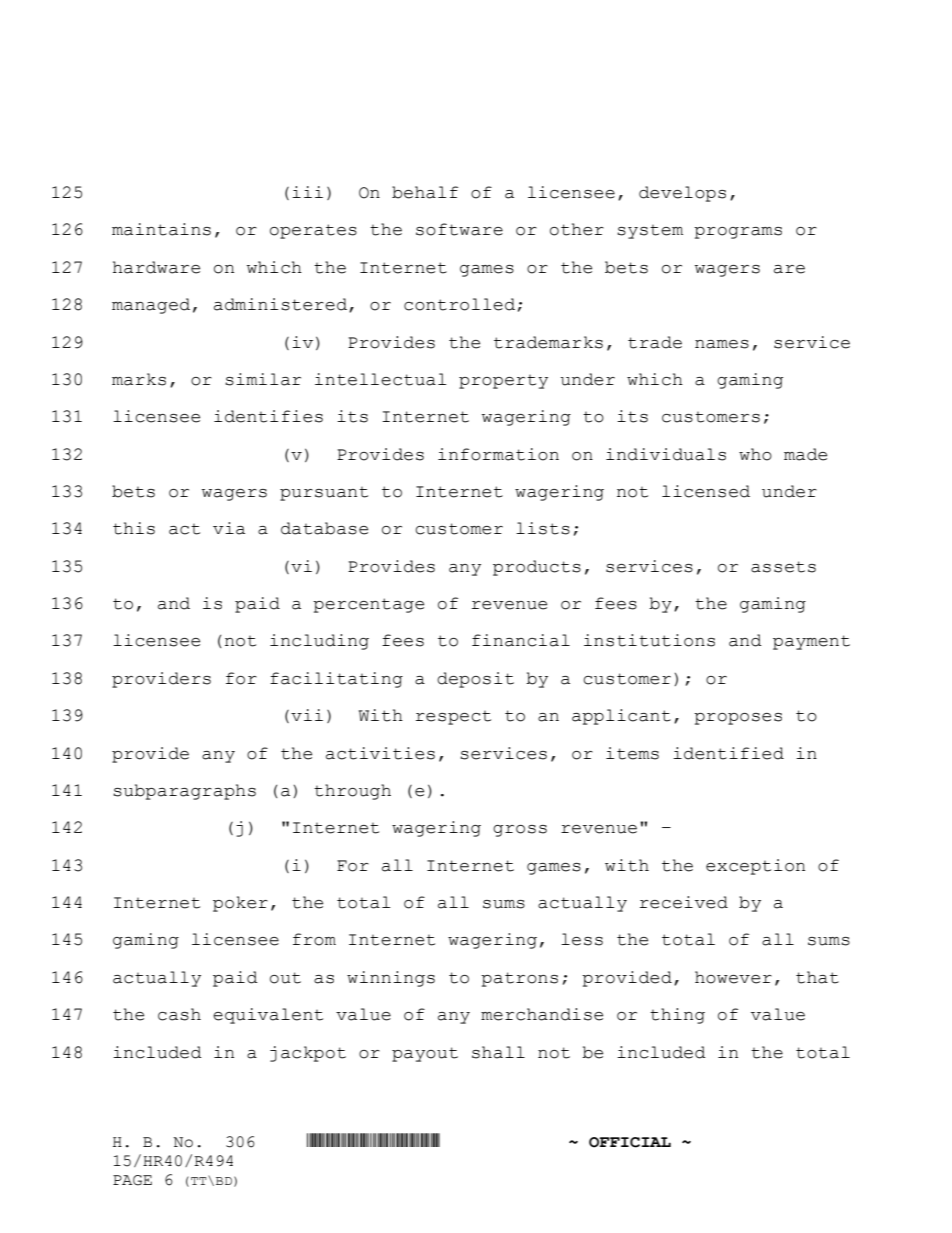 The image size is (952, 1233). I want to click on software, so click(459, 229).
